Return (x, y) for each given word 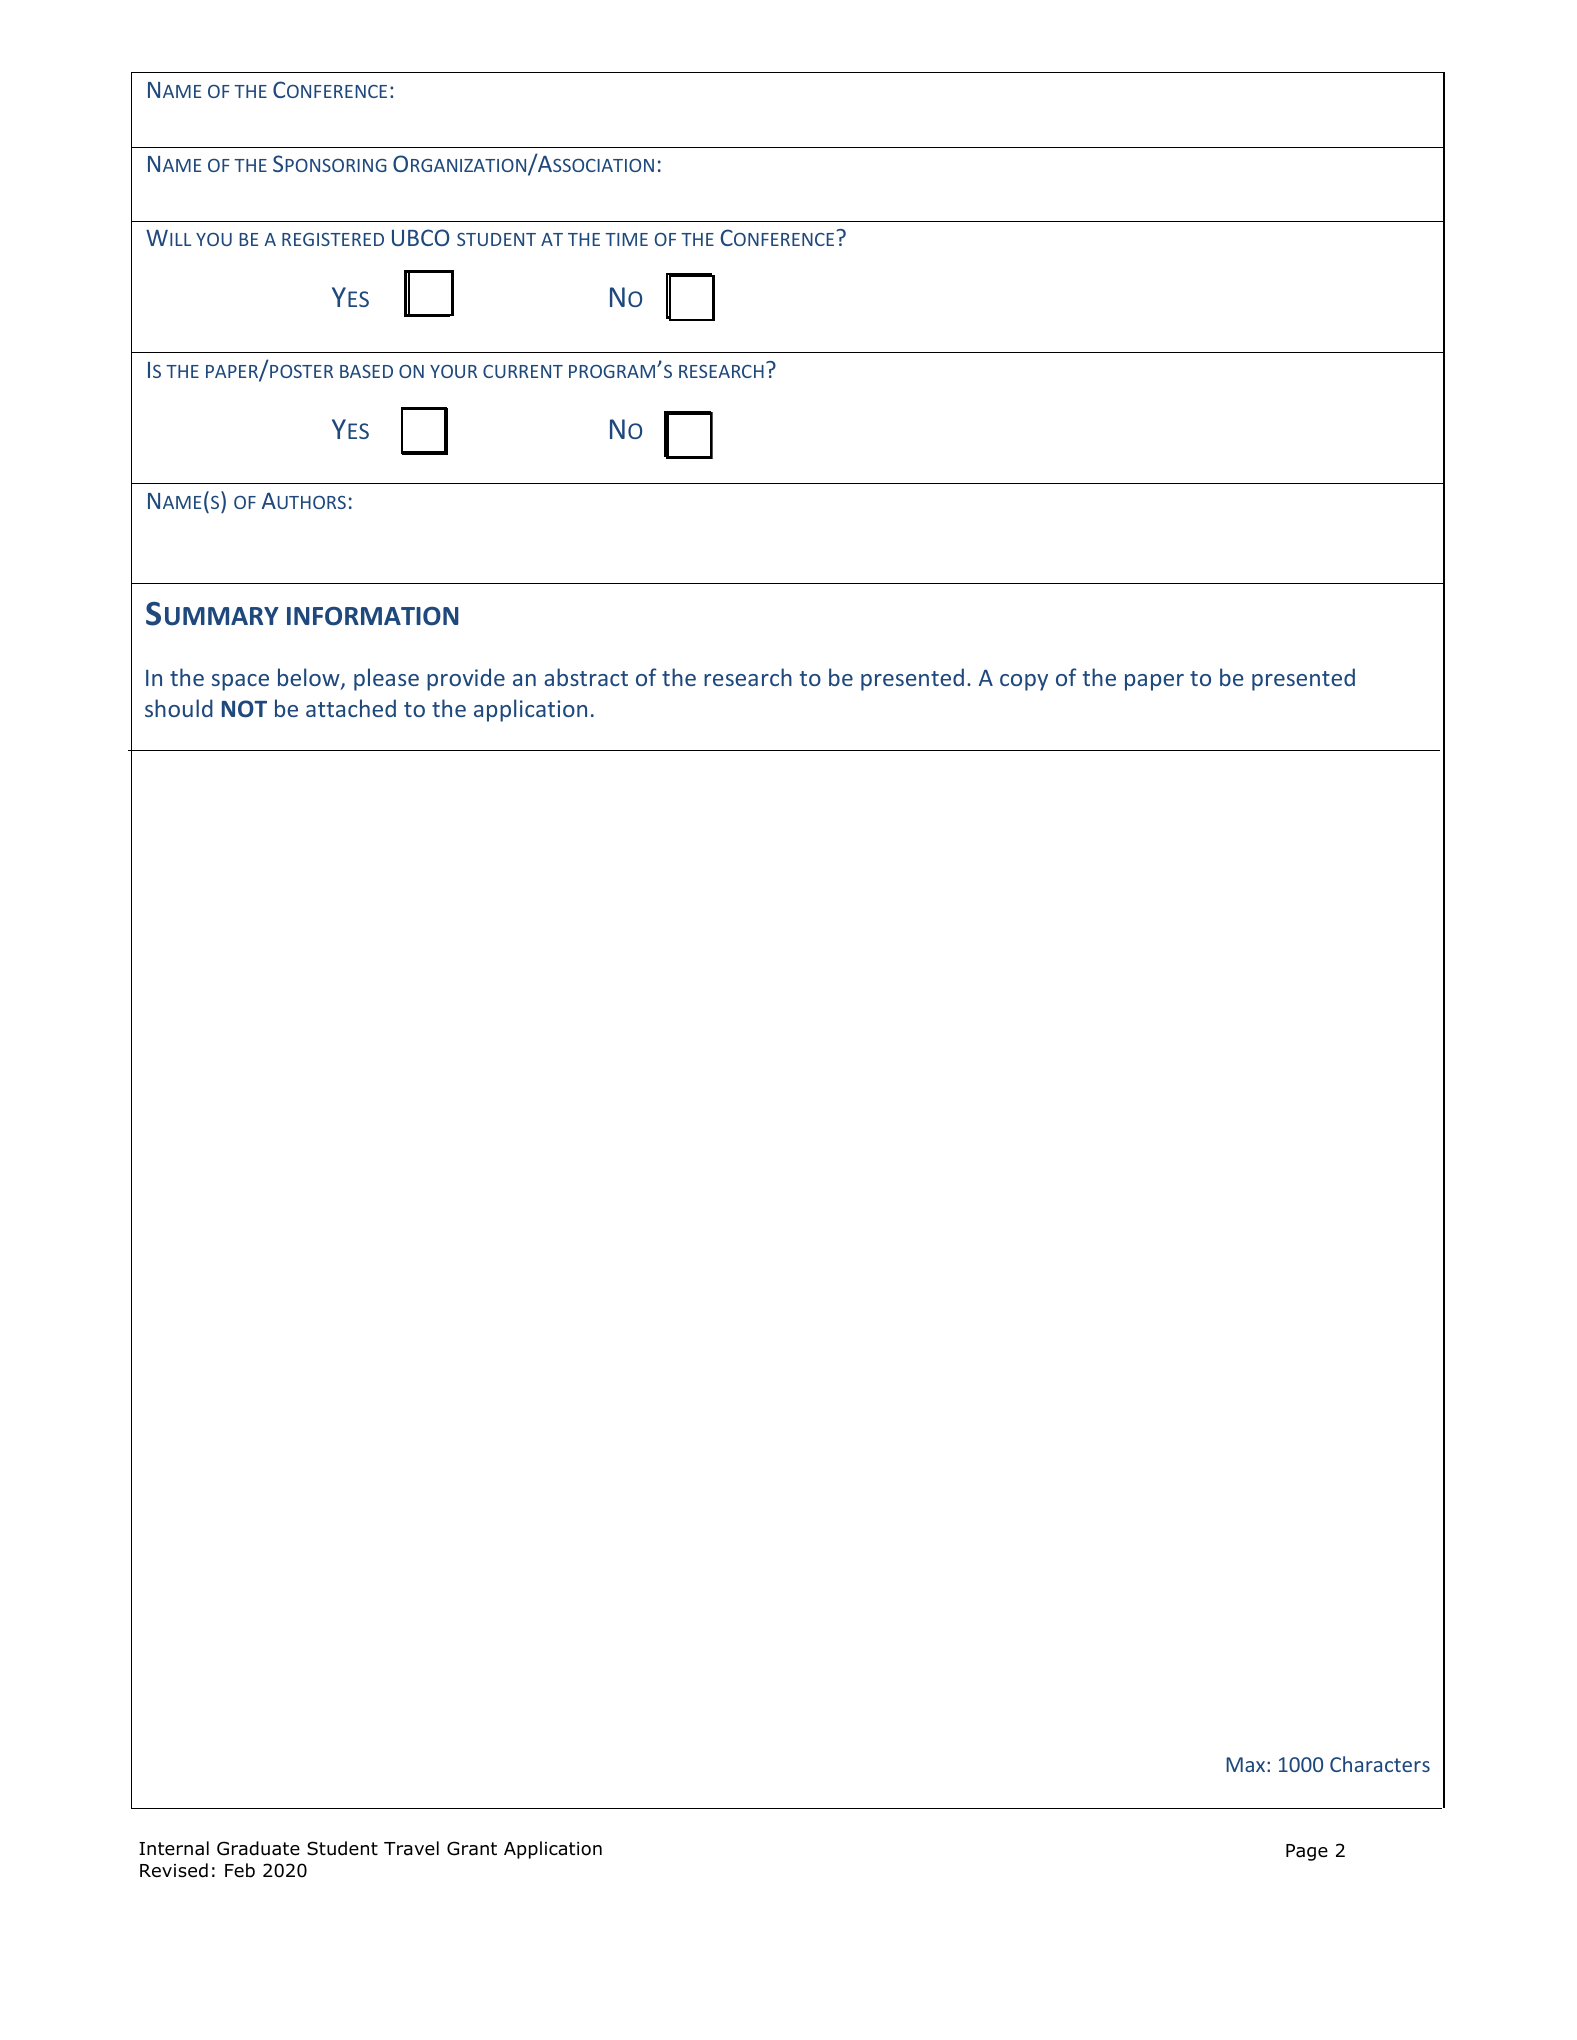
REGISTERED (333, 239)
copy (1024, 682)
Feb (240, 1870)
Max (1247, 1764)
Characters (1380, 1764)
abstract (586, 677)
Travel (411, 1848)
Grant (472, 1848)
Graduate (258, 1848)
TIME (626, 239)
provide (466, 679)
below (310, 678)
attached (351, 708)
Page (1307, 1852)
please (386, 679)
